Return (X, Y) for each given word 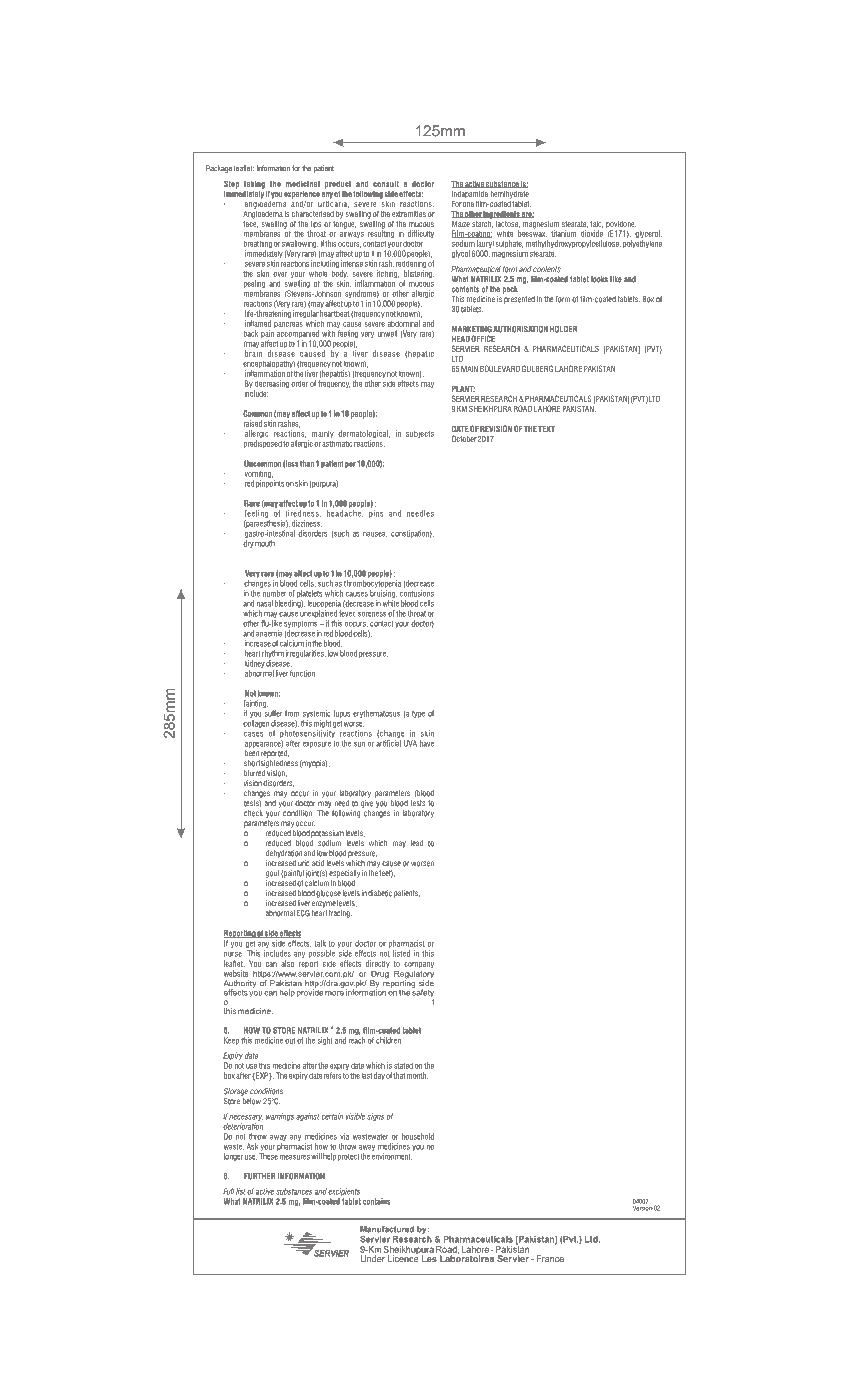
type (418, 714)
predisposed (262, 444)
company (419, 965)
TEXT (546, 428)
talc (596, 224)
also (287, 963)
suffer (273, 713)
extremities (409, 214)
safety (423, 993)
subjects (420, 434)
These (268, 1156)
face (250, 223)
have (427, 743)
